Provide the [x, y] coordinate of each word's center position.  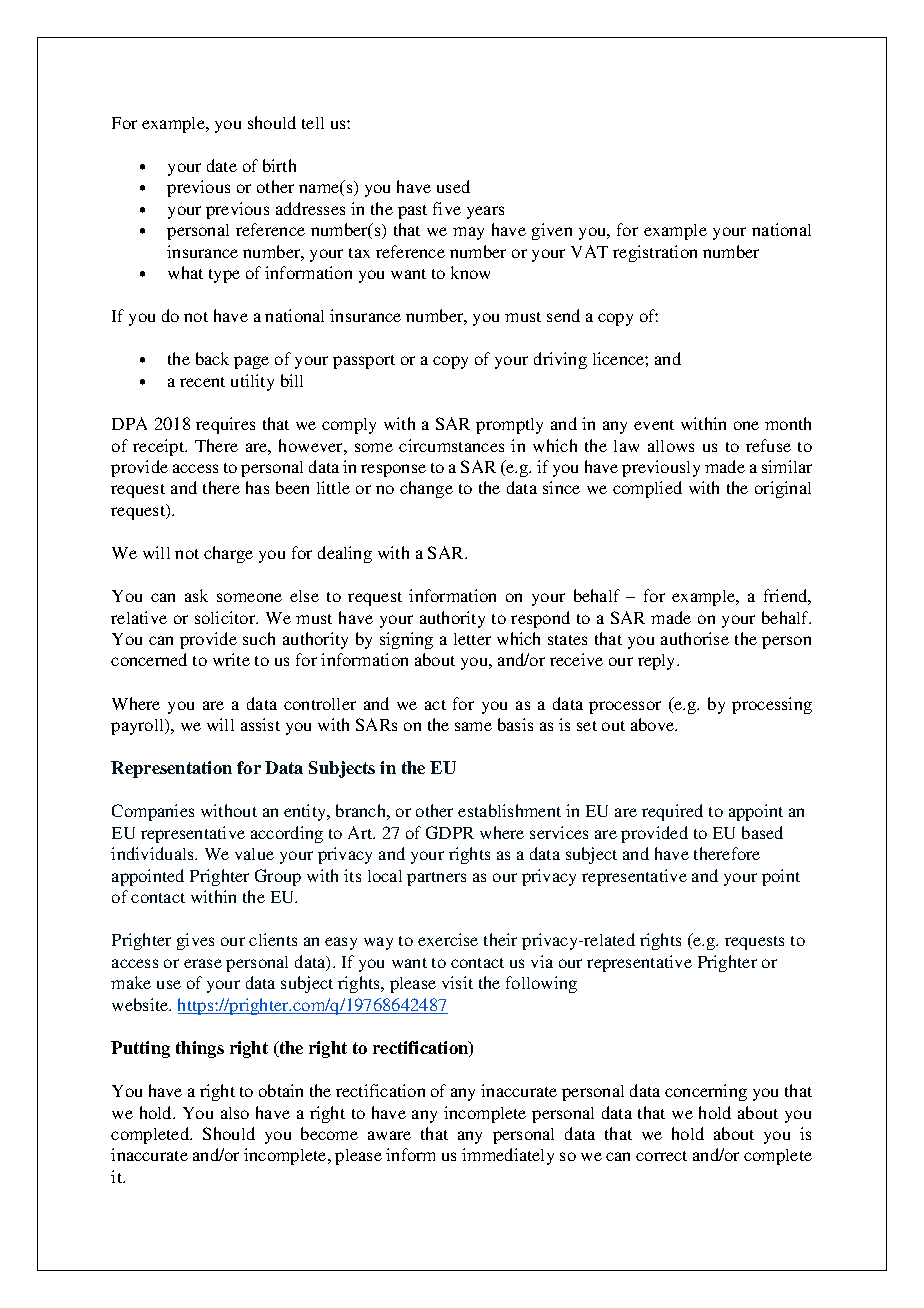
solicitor [226, 617]
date [222, 165]
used [453, 186]
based [762, 832]
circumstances [451, 445]
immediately [508, 1156]
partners [436, 879]
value [254, 854]
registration [655, 253]
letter [472, 639]
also [235, 1113]
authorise [695, 638]
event [654, 425]
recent [202, 382]
